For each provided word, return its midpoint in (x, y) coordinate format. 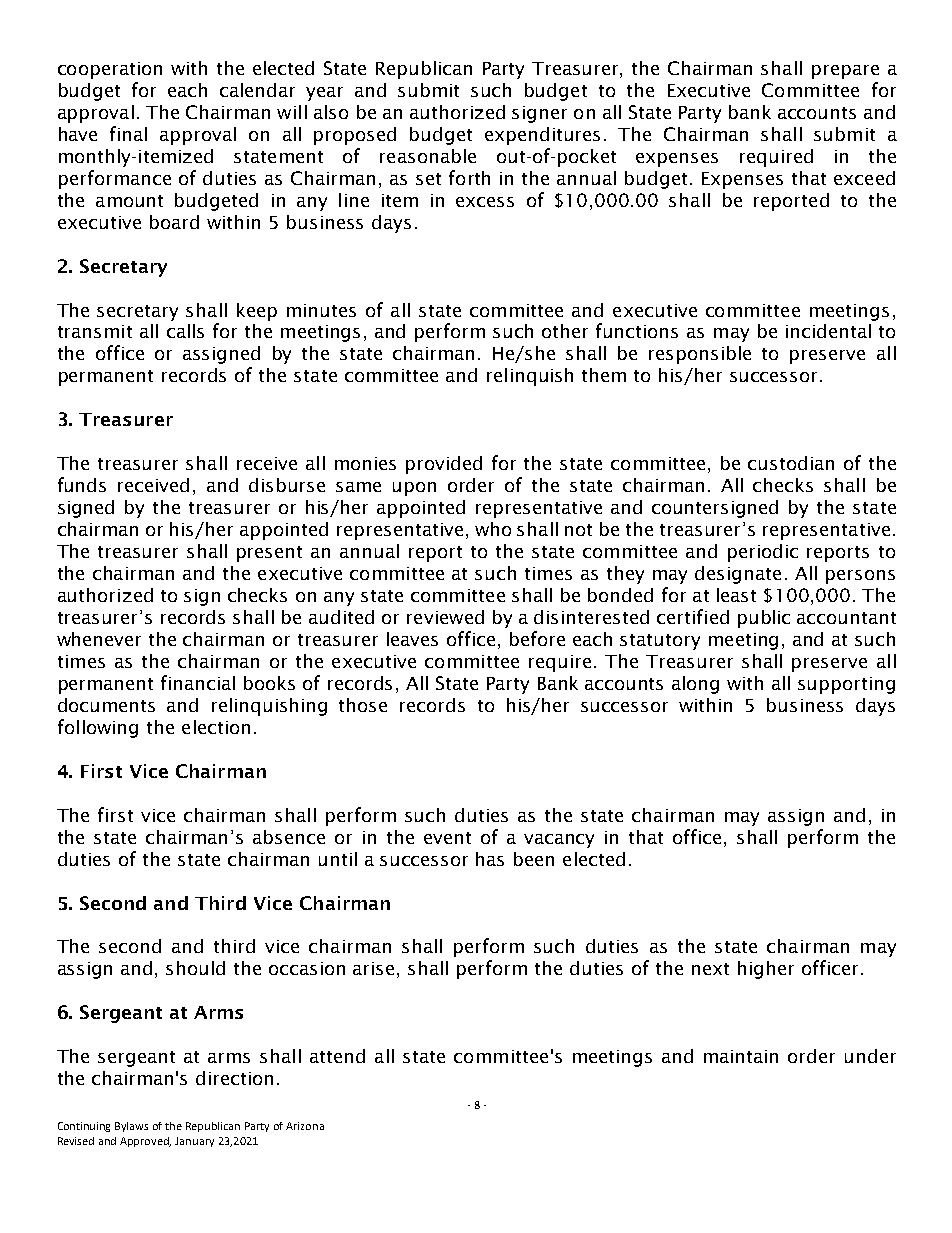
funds (82, 484)
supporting (846, 685)
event (447, 838)
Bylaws (131, 1127)
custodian (791, 463)
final (128, 133)
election (216, 727)
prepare (845, 72)
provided (444, 465)
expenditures (542, 136)
